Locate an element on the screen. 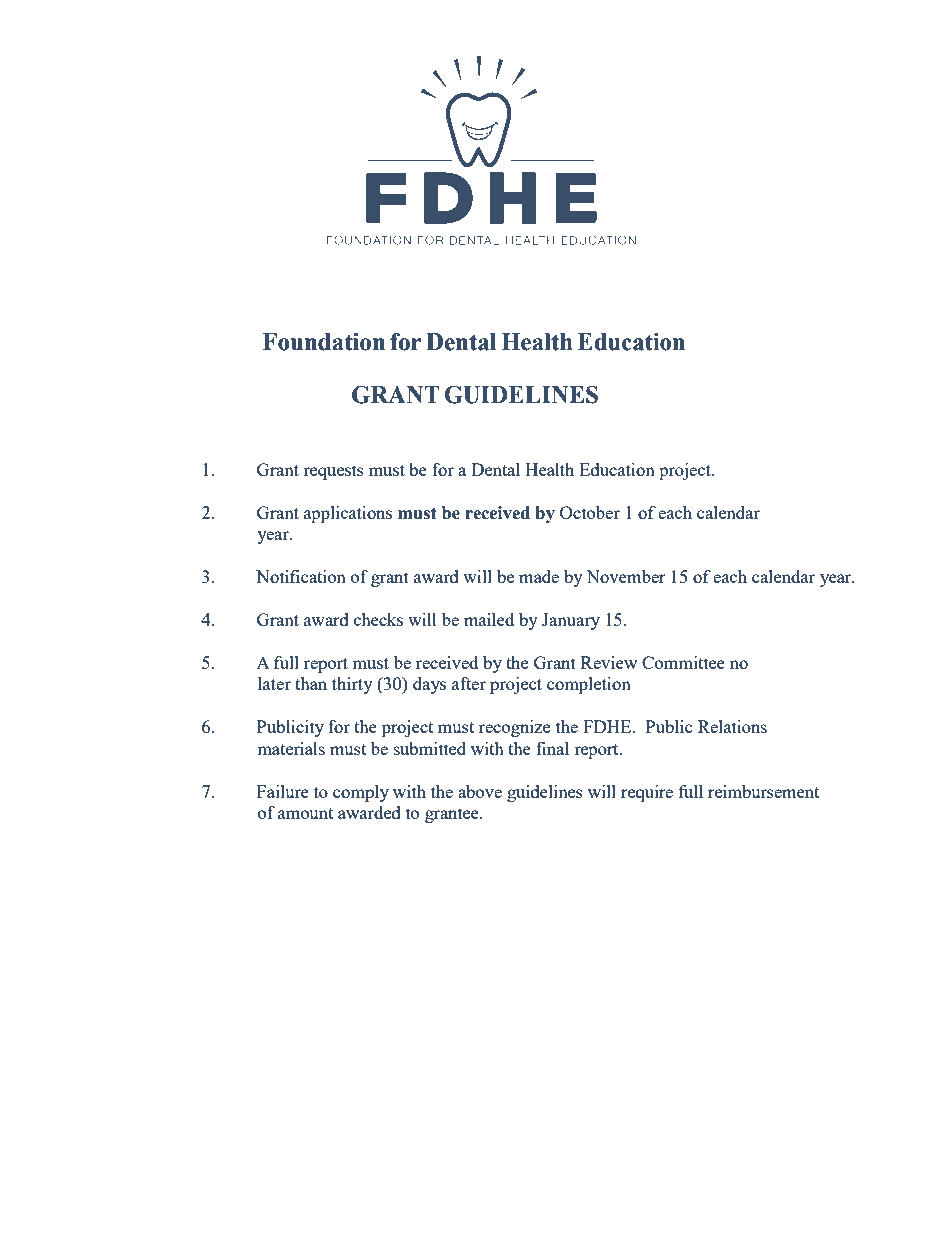  require is located at coordinates (647, 793).
